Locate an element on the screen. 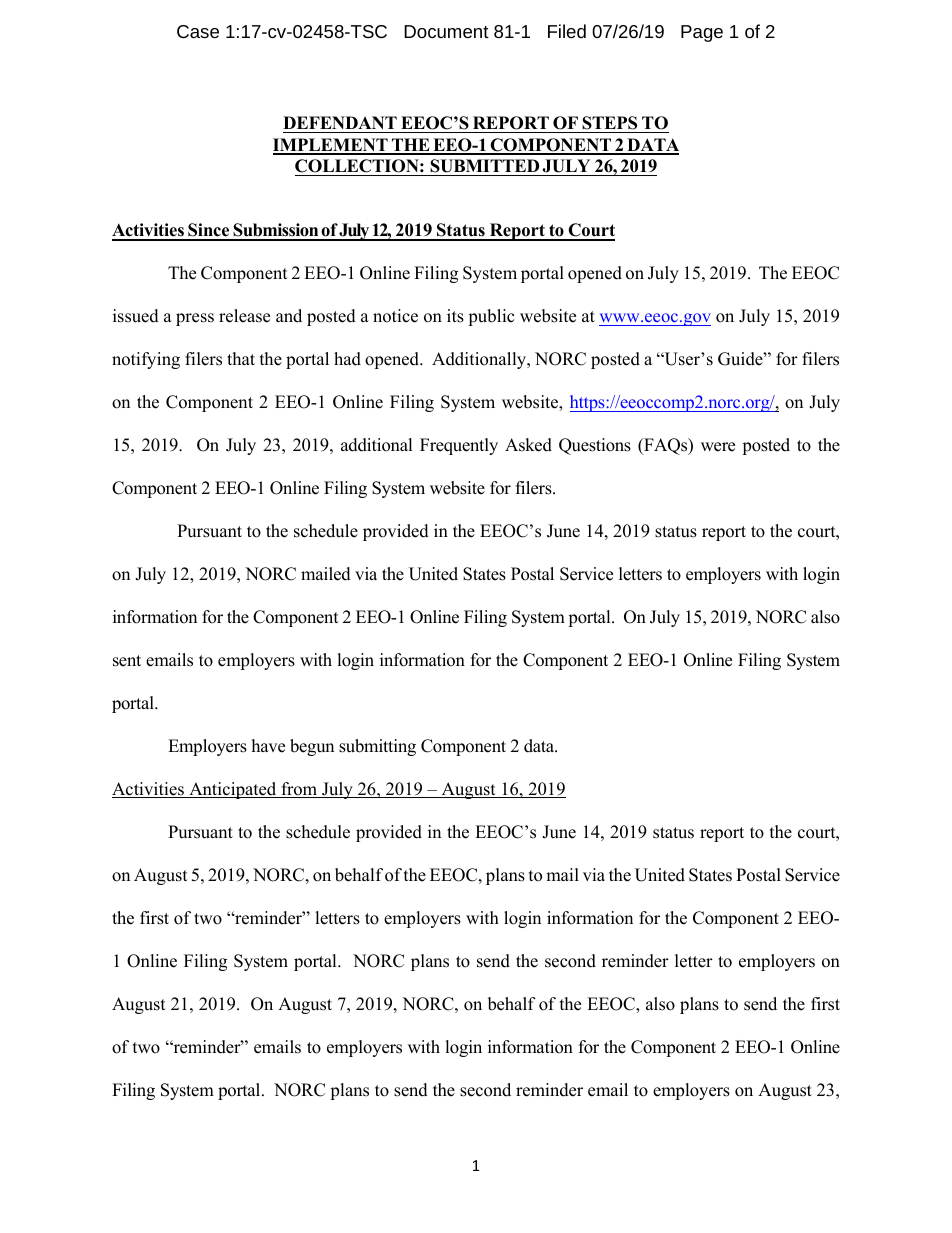  Page is located at coordinates (702, 33).
